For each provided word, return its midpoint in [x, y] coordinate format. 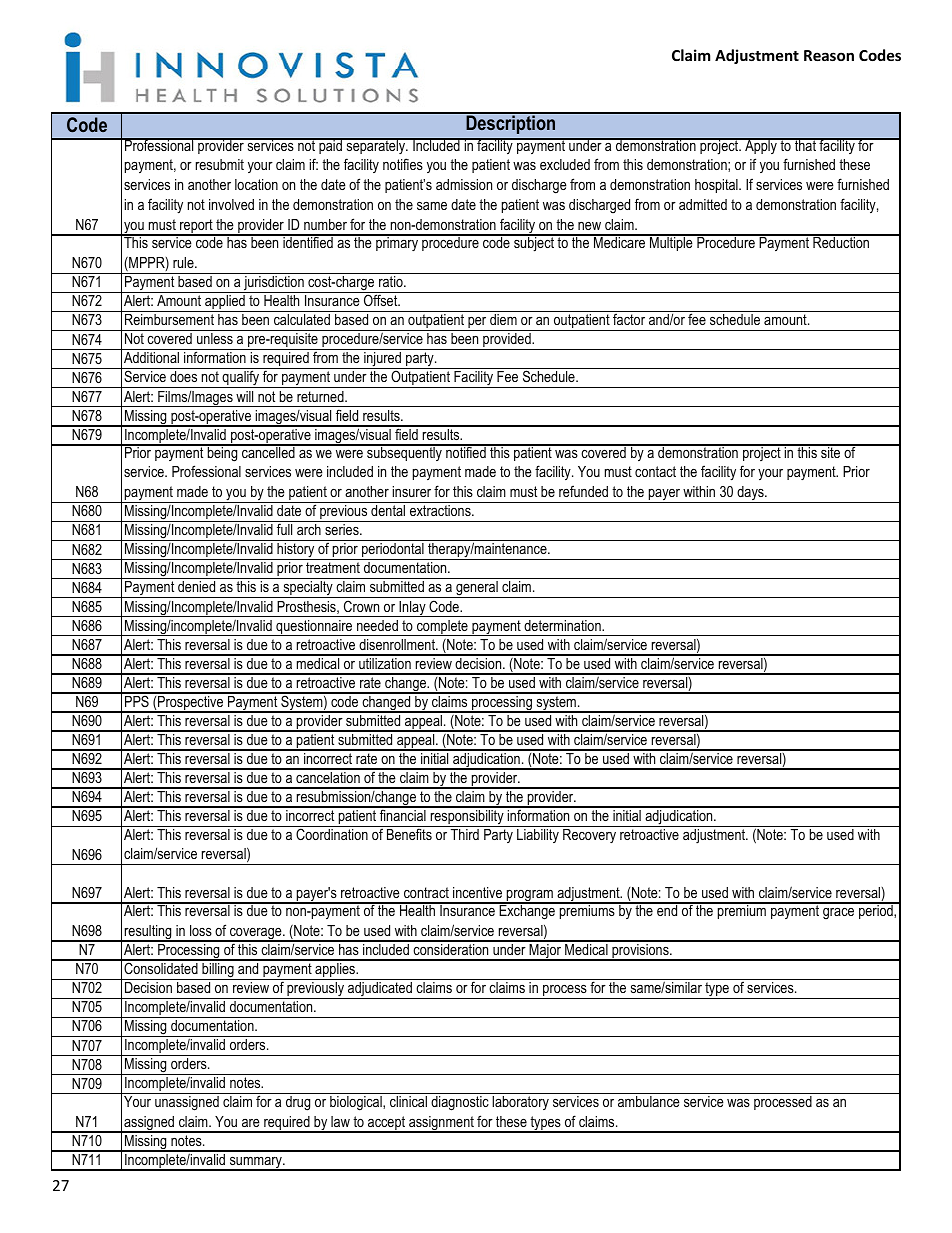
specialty [308, 589]
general [477, 589]
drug [298, 1103]
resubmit [220, 164]
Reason [829, 55]
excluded [565, 164]
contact [655, 471]
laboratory [520, 1103]
